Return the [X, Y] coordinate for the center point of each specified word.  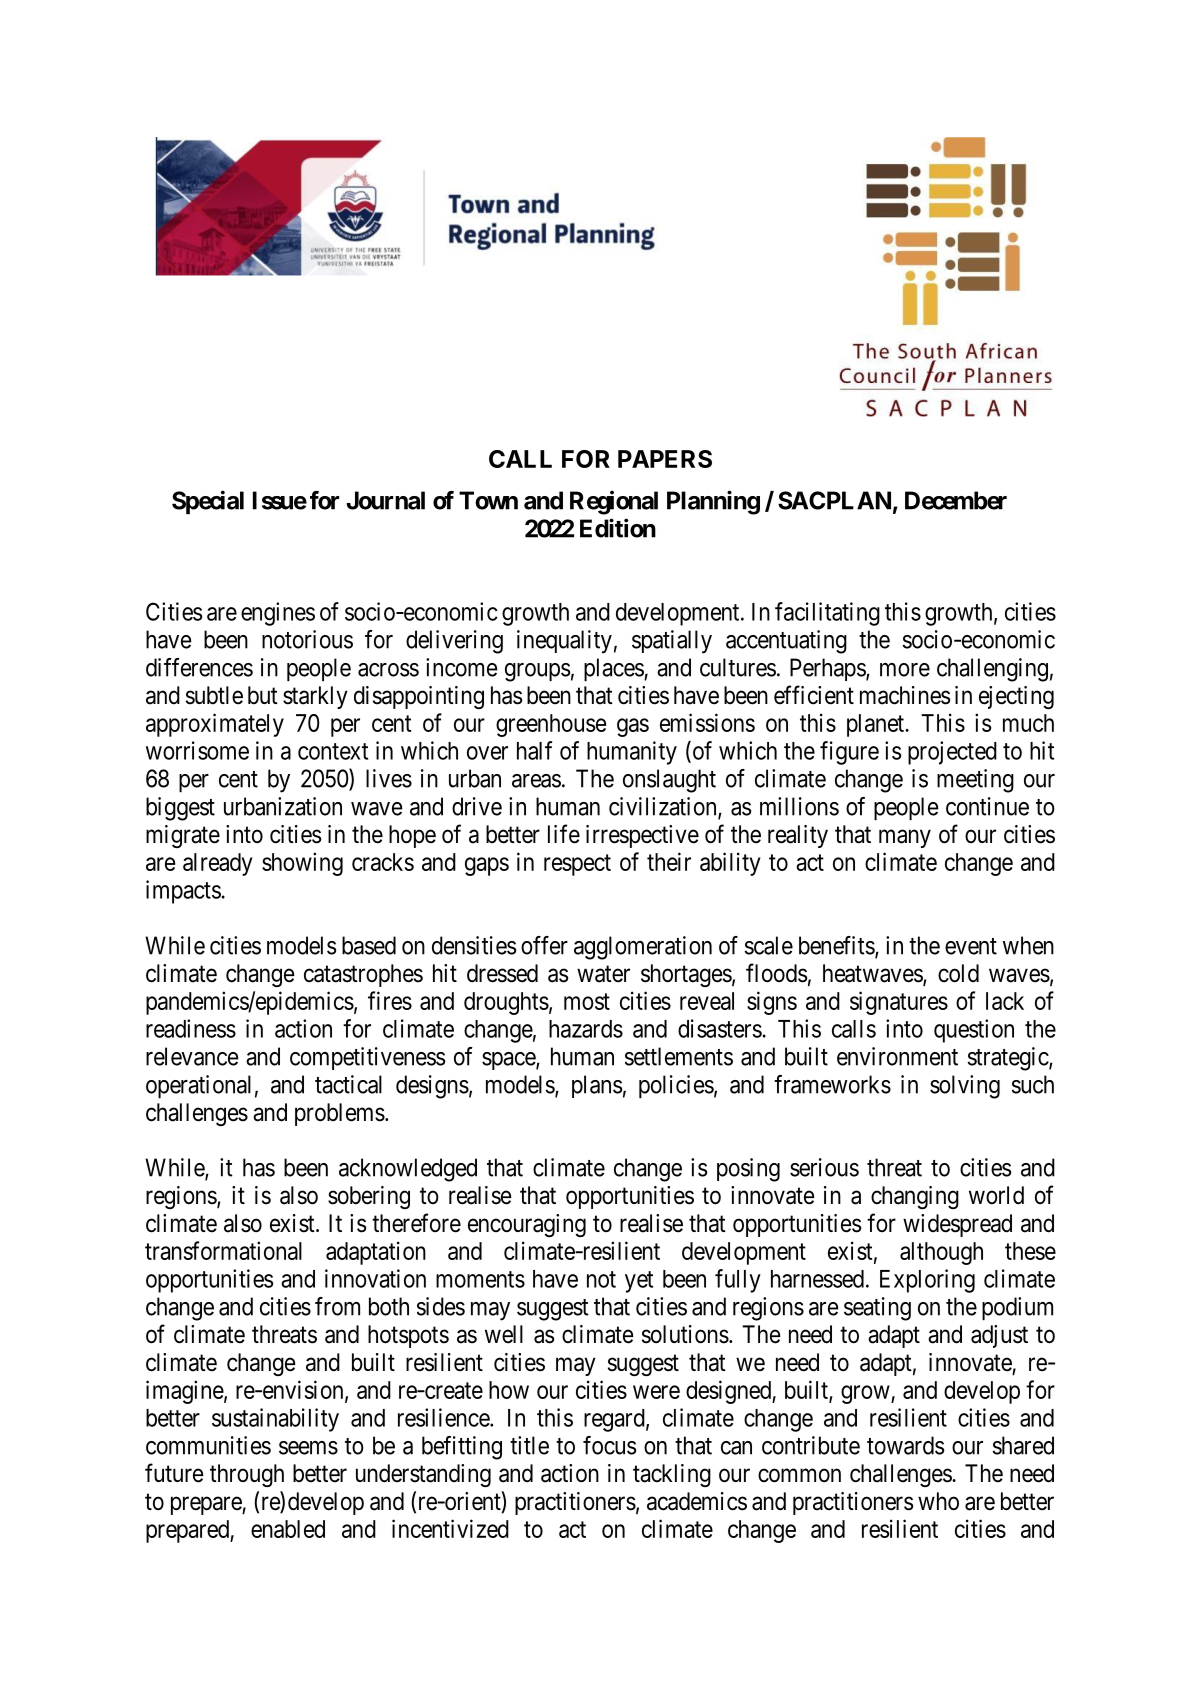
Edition [618, 528]
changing [915, 1197]
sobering [369, 1197]
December [956, 500]
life [564, 834]
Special [208, 502]
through [247, 1475]
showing [302, 864]
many [905, 838]
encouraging [527, 1225]
